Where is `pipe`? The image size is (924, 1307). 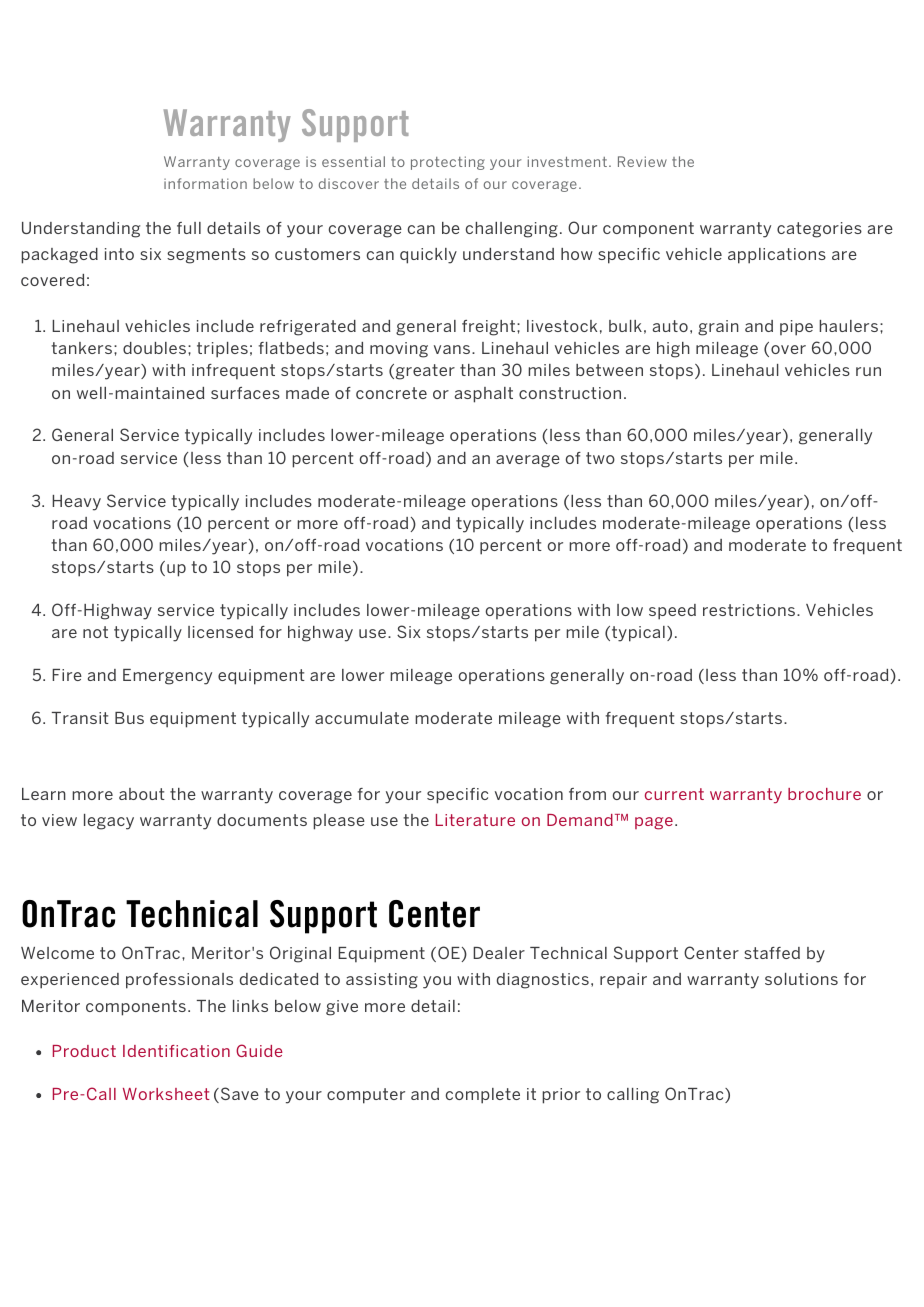 pipe is located at coordinates (796, 328).
